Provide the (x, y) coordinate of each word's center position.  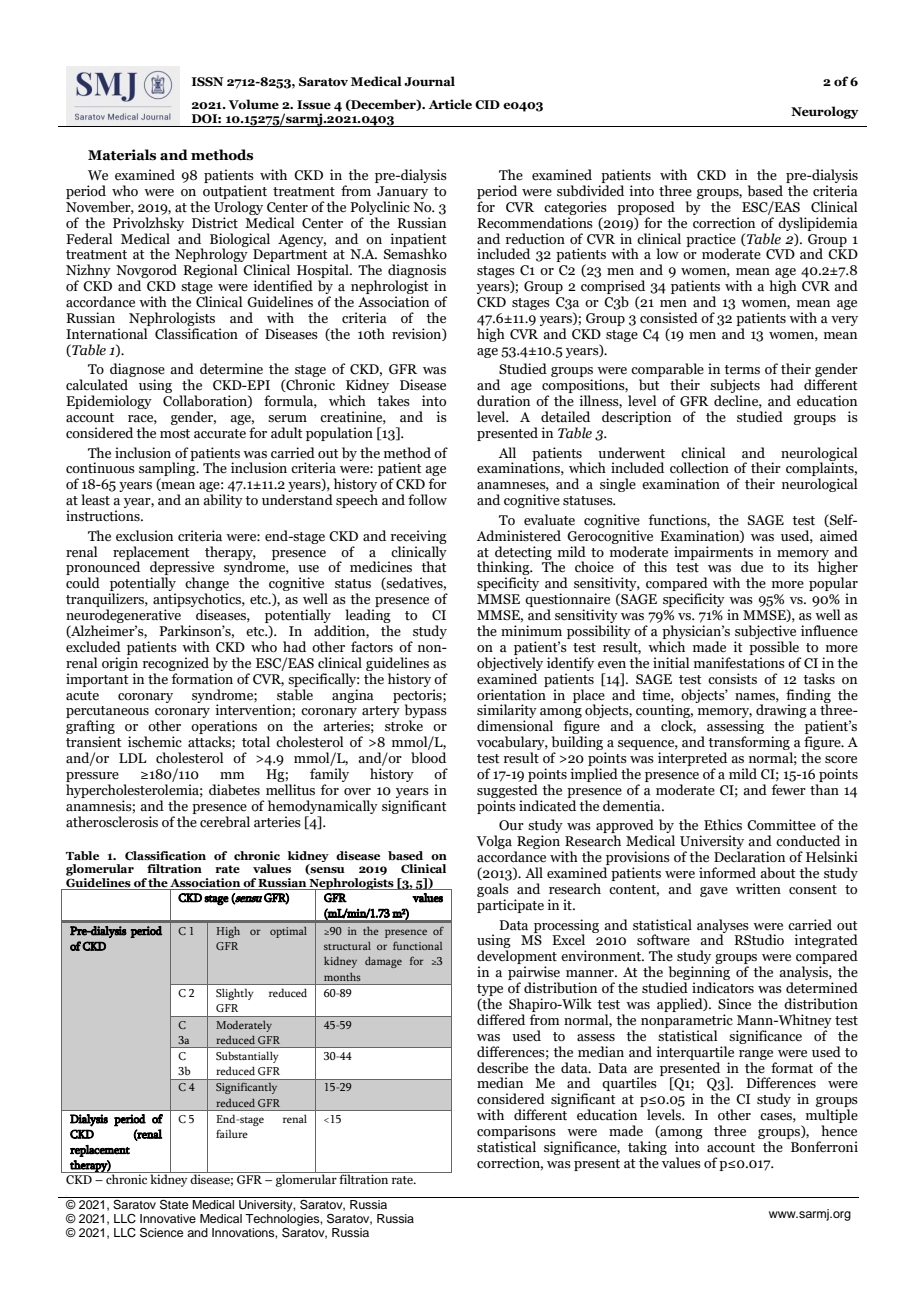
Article (450, 104)
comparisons (516, 1133)
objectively (510, 664)
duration (503, 401)
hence (839, 1131)
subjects (735, 387)
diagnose (137, 371)
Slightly (235, 994)
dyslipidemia (818, 224)
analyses (723, 927)
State (174, 1203)
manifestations (739, 663)
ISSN (208, 81)
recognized (176, 664)
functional (418, 946)
